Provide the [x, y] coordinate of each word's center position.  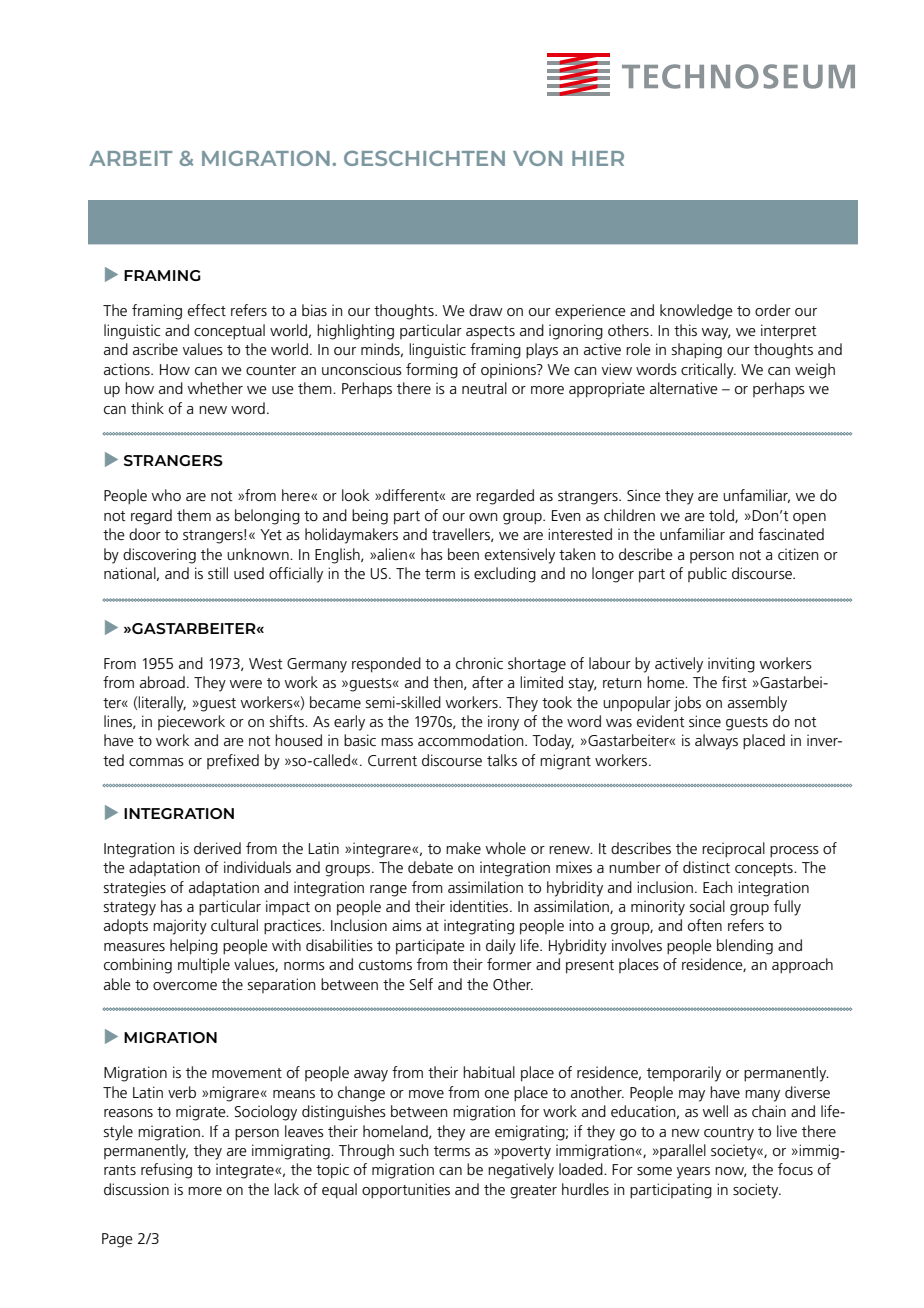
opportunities [406, 1191]
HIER [598, 158]
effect [207, 310]
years [693, 1173]
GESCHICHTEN [424, 158]
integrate [246, 1171]
